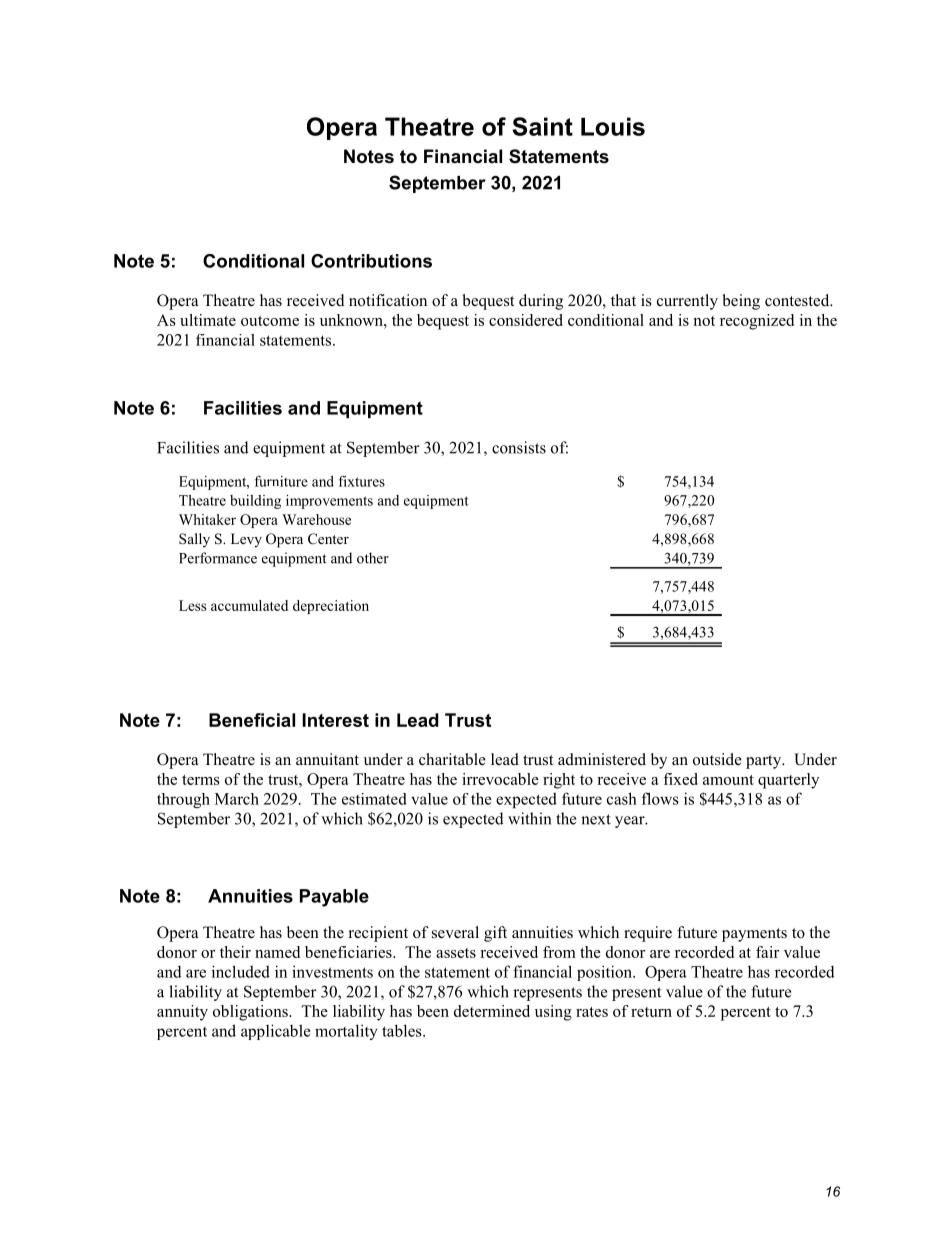  I want to click on accumulated, so click(249, 605).
